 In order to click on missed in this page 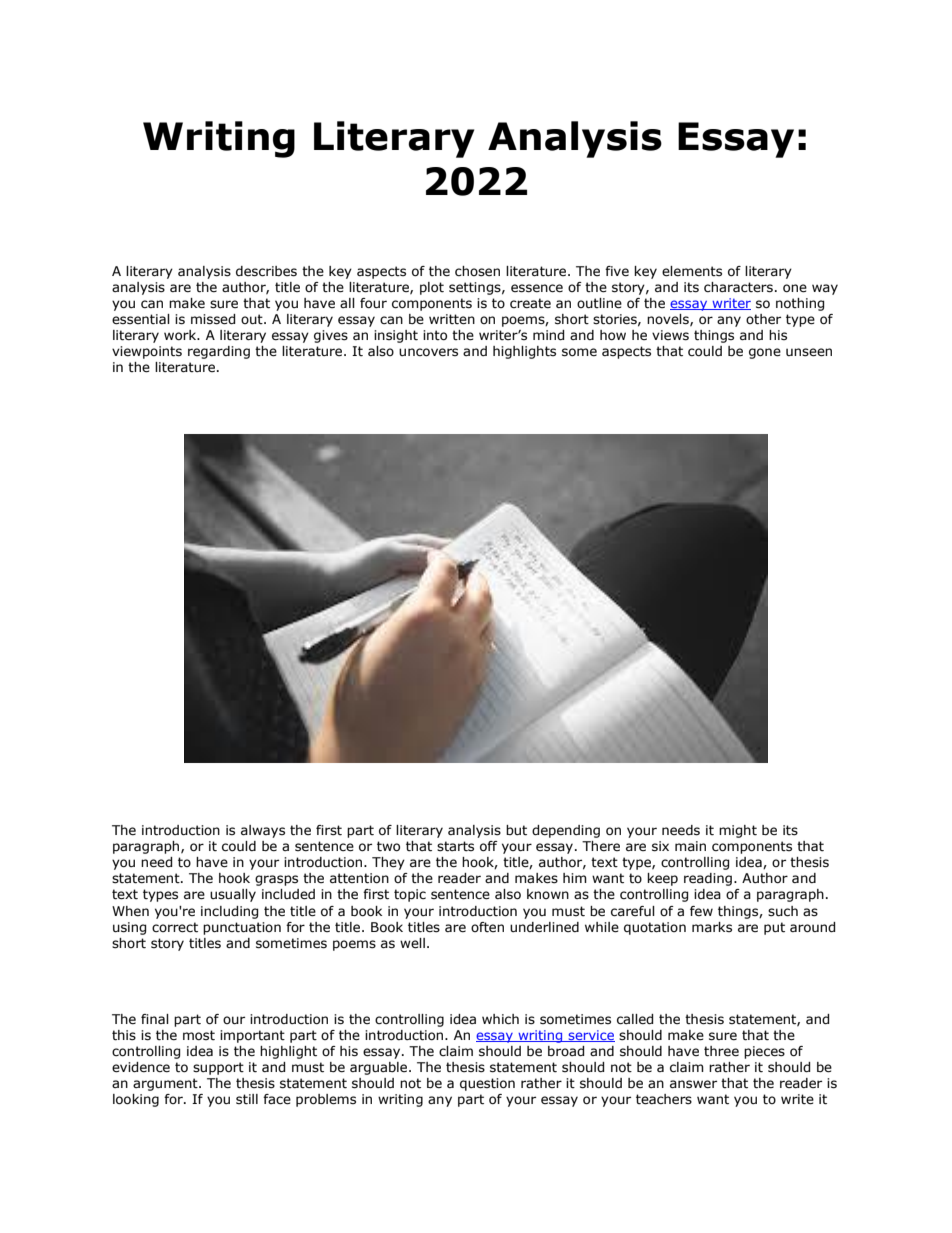, I will do `click(213, 319)`.
